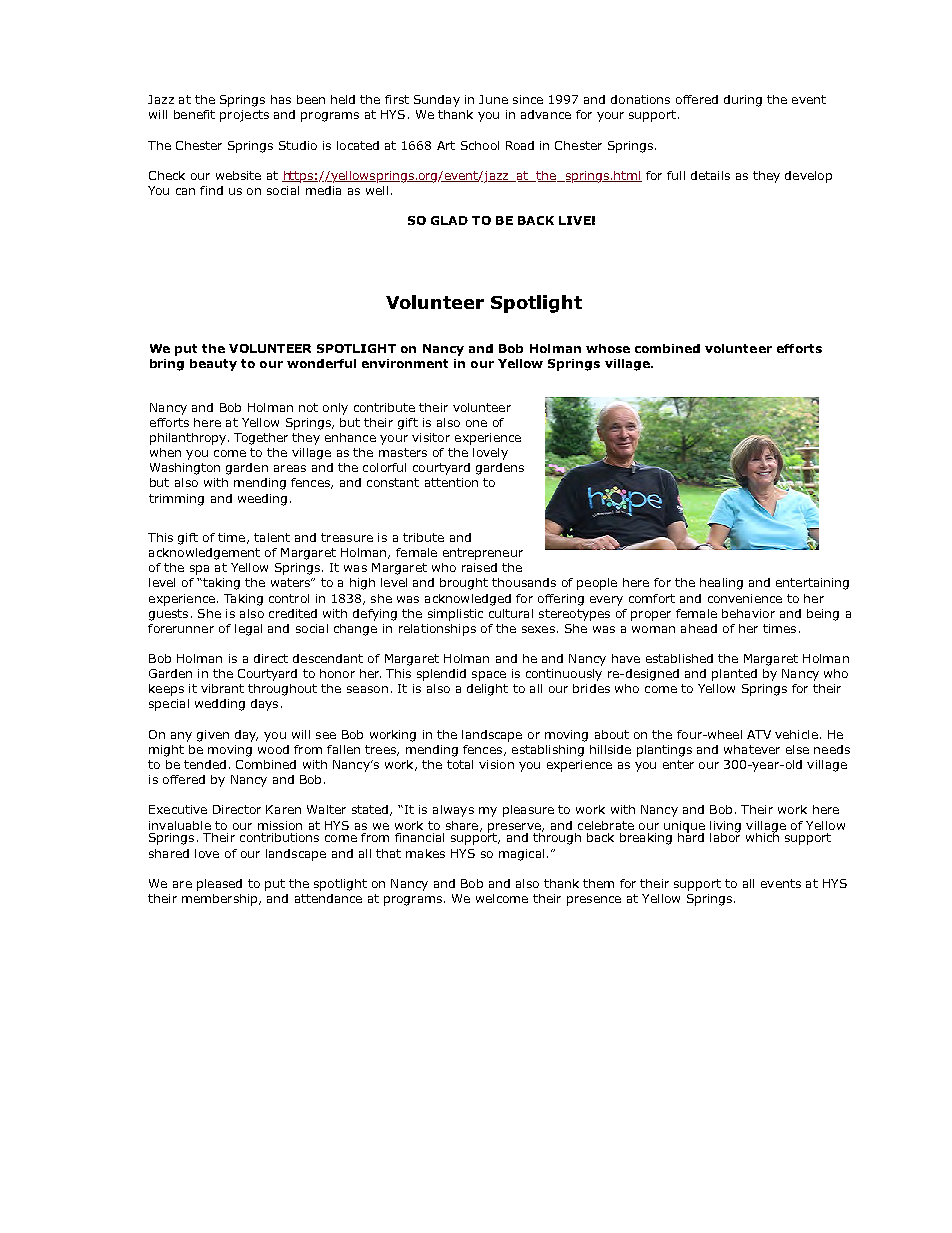  What do you see at coordinates (262, 500) in the screenshot?
I see `weeding` at bounding box center [262, 500].
